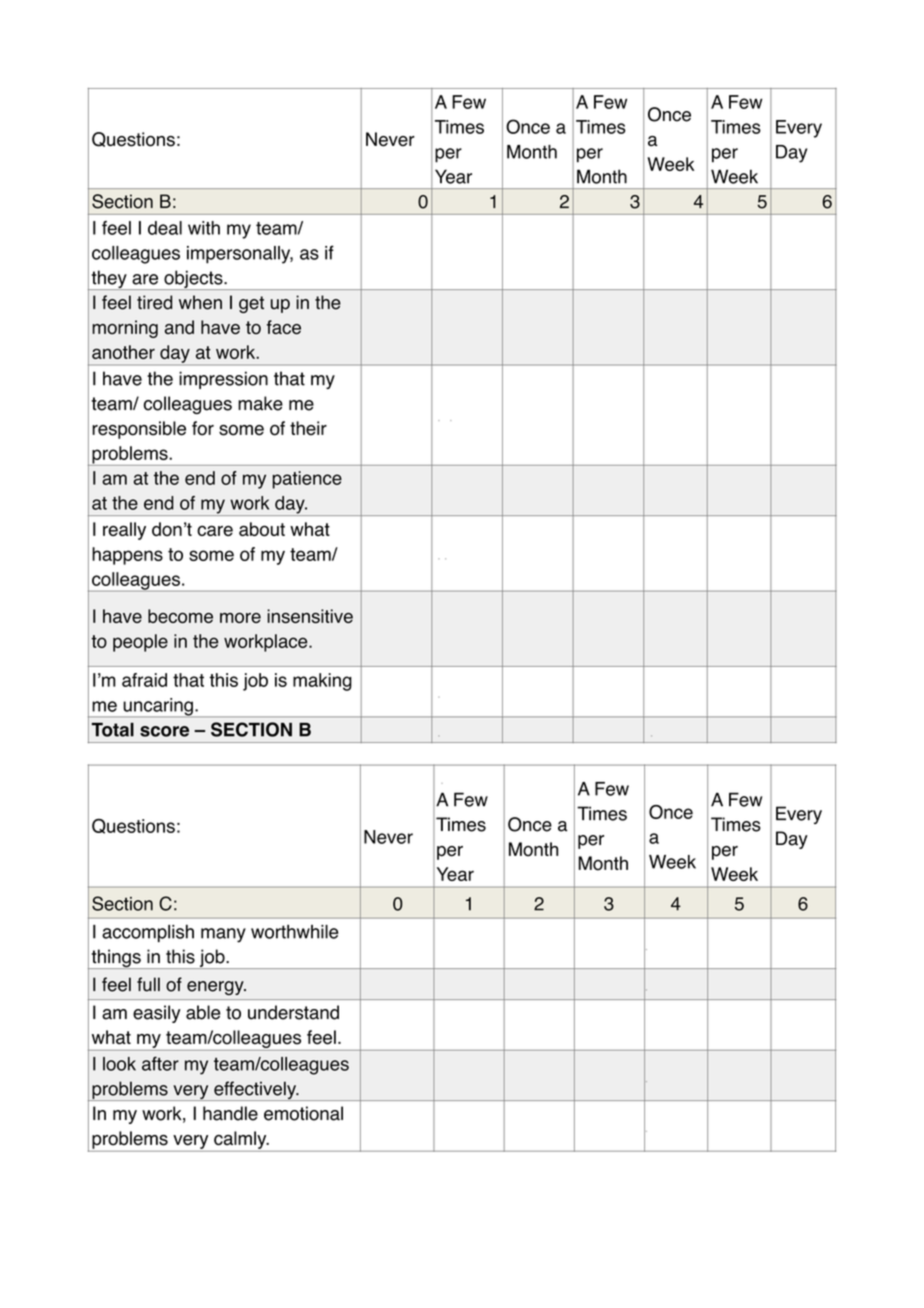  I want to click on they, so click(109, 280).
